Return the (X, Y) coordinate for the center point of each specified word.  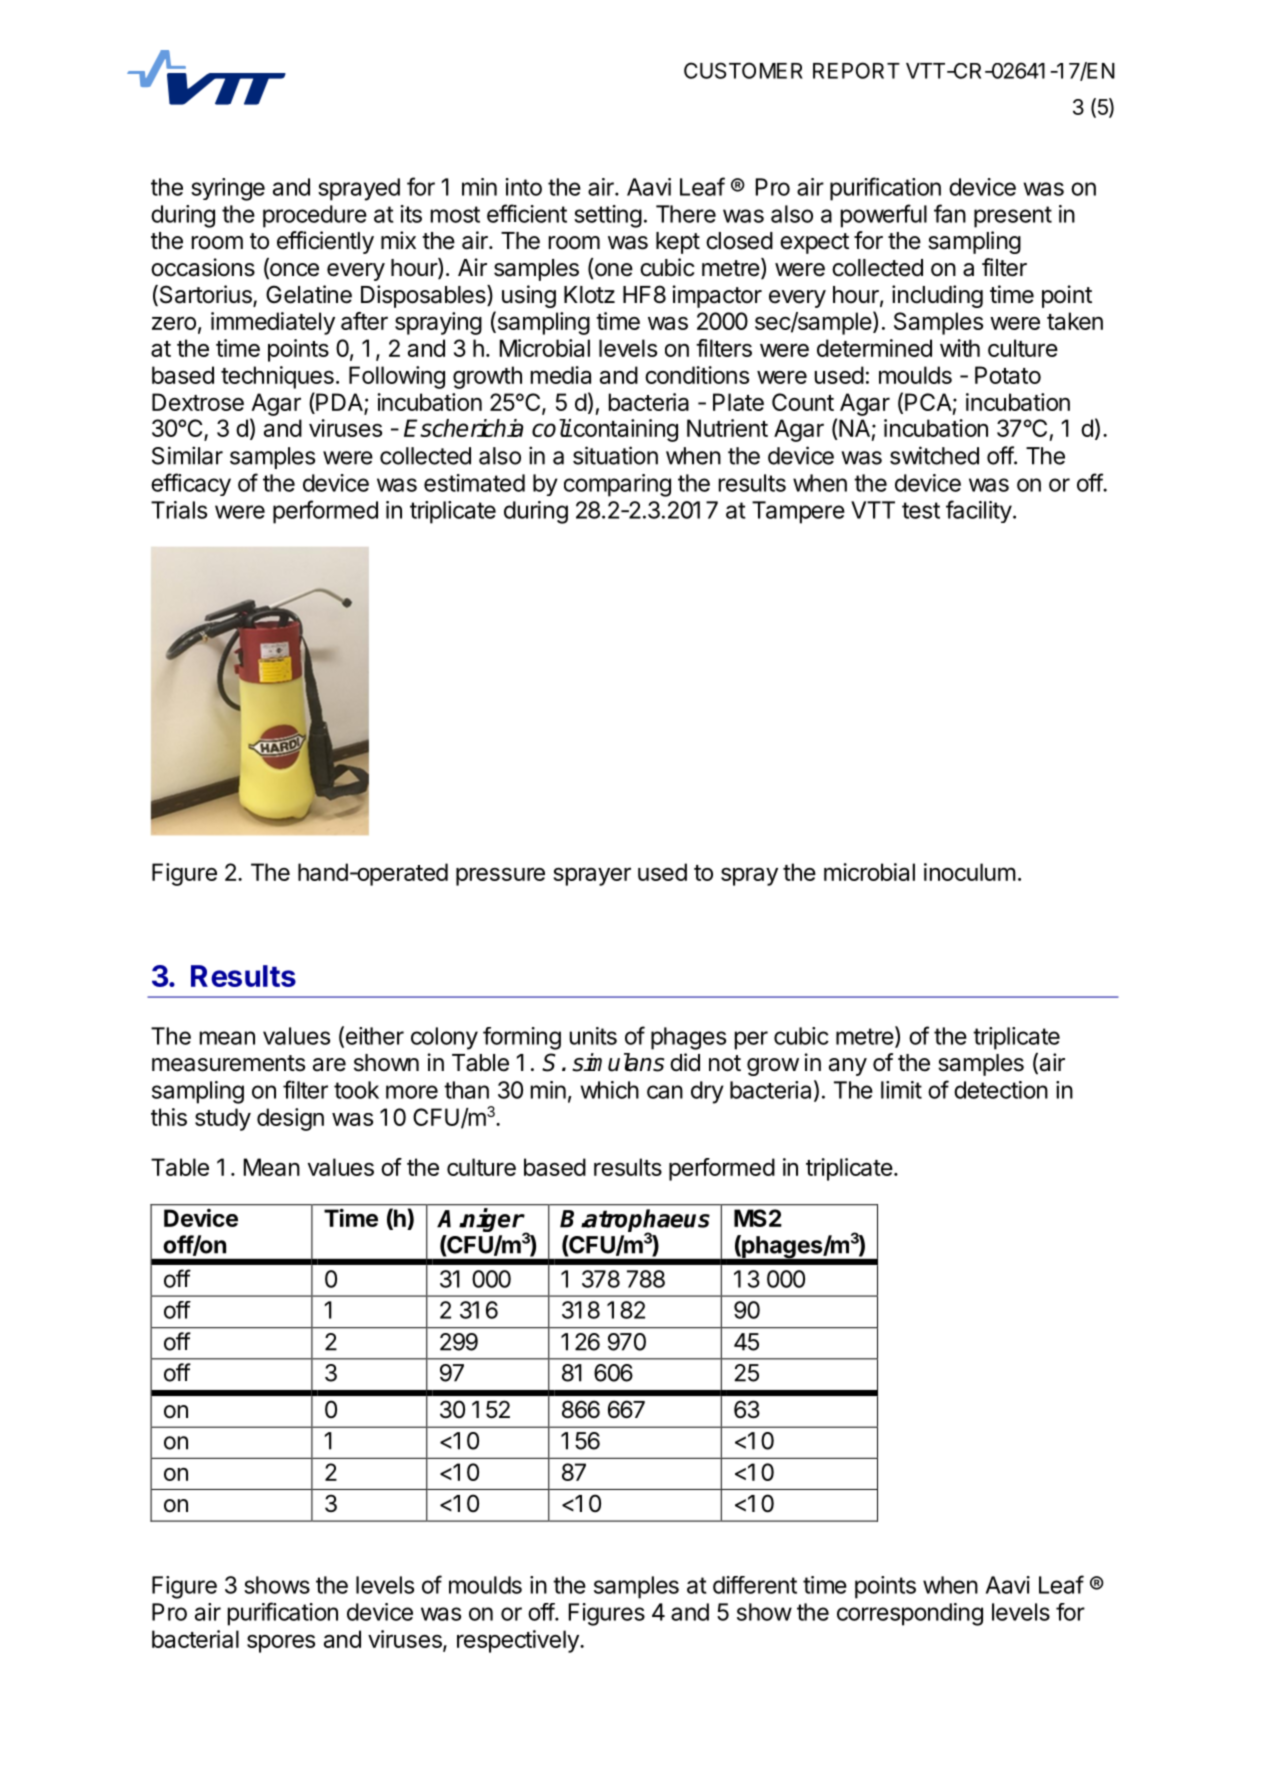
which (609, 1090)
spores (281, 1643)
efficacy (191, 484)
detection (1001, 1090)
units (593, 1036)
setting (608, 216)
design (290, 1119)
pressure (500, 876)
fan (950, 213)
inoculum (970, 872)
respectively (519, 1641)
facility (979, 511)
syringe (228, 189)
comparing (617, 485)
